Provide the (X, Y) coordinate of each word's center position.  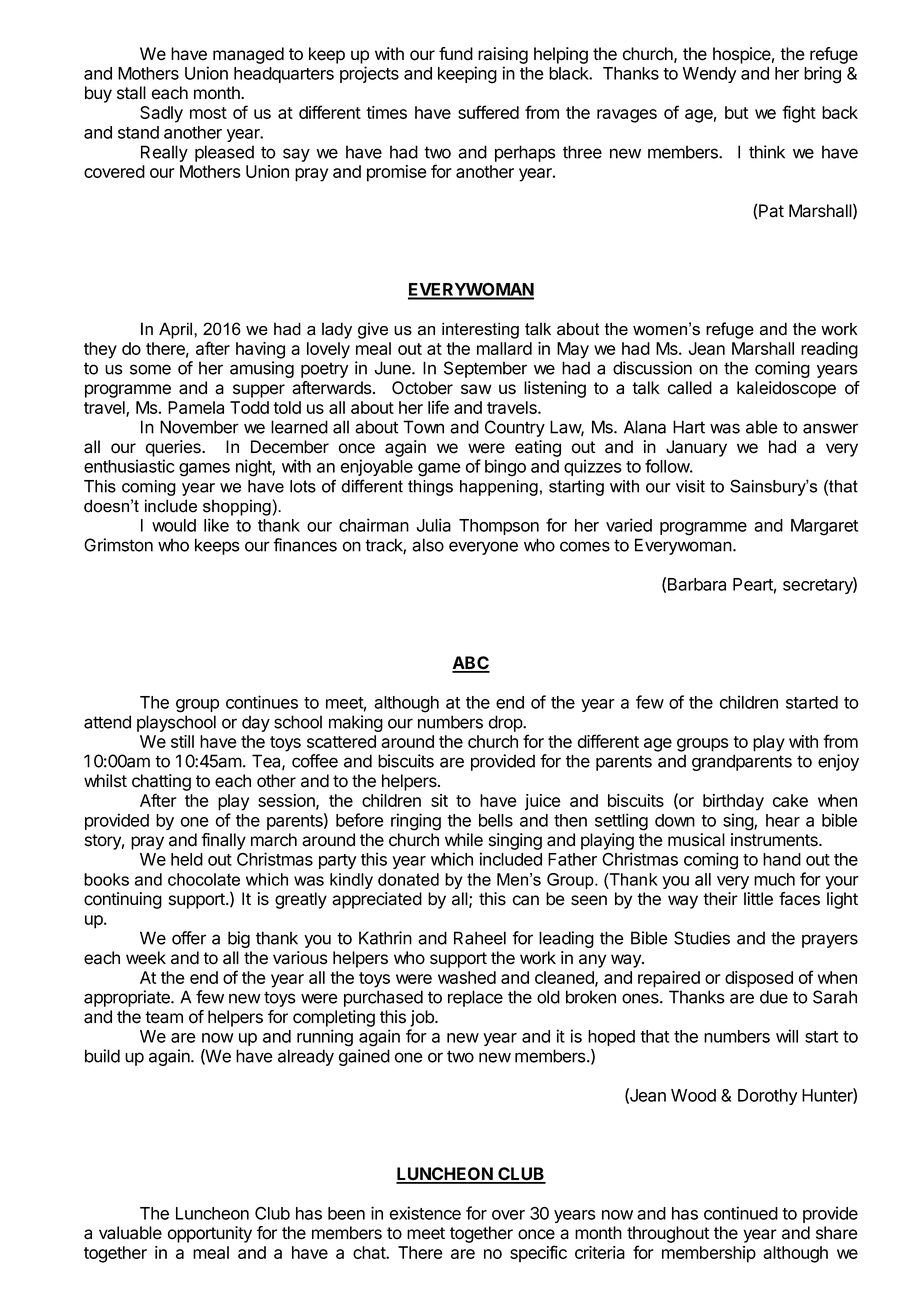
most (208, 113)
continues (262, 702)
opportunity (210, 1234)
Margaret (824, 527)
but (736, 112)
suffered (488, 112)
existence (425, 1213)
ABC (471, 664)
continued (741, 1213)
